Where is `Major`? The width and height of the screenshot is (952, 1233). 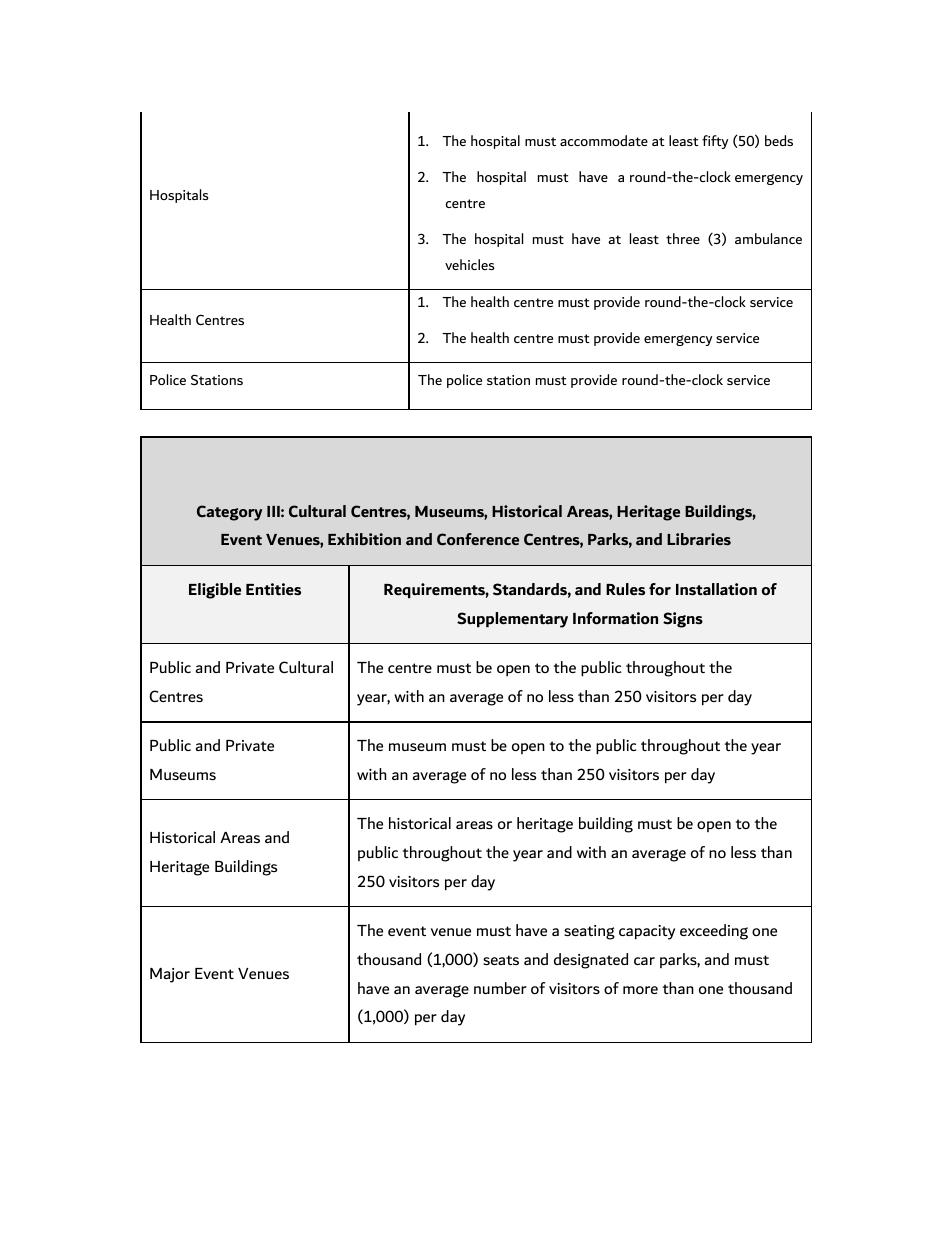 Major is located at coordinates (170, 975).
